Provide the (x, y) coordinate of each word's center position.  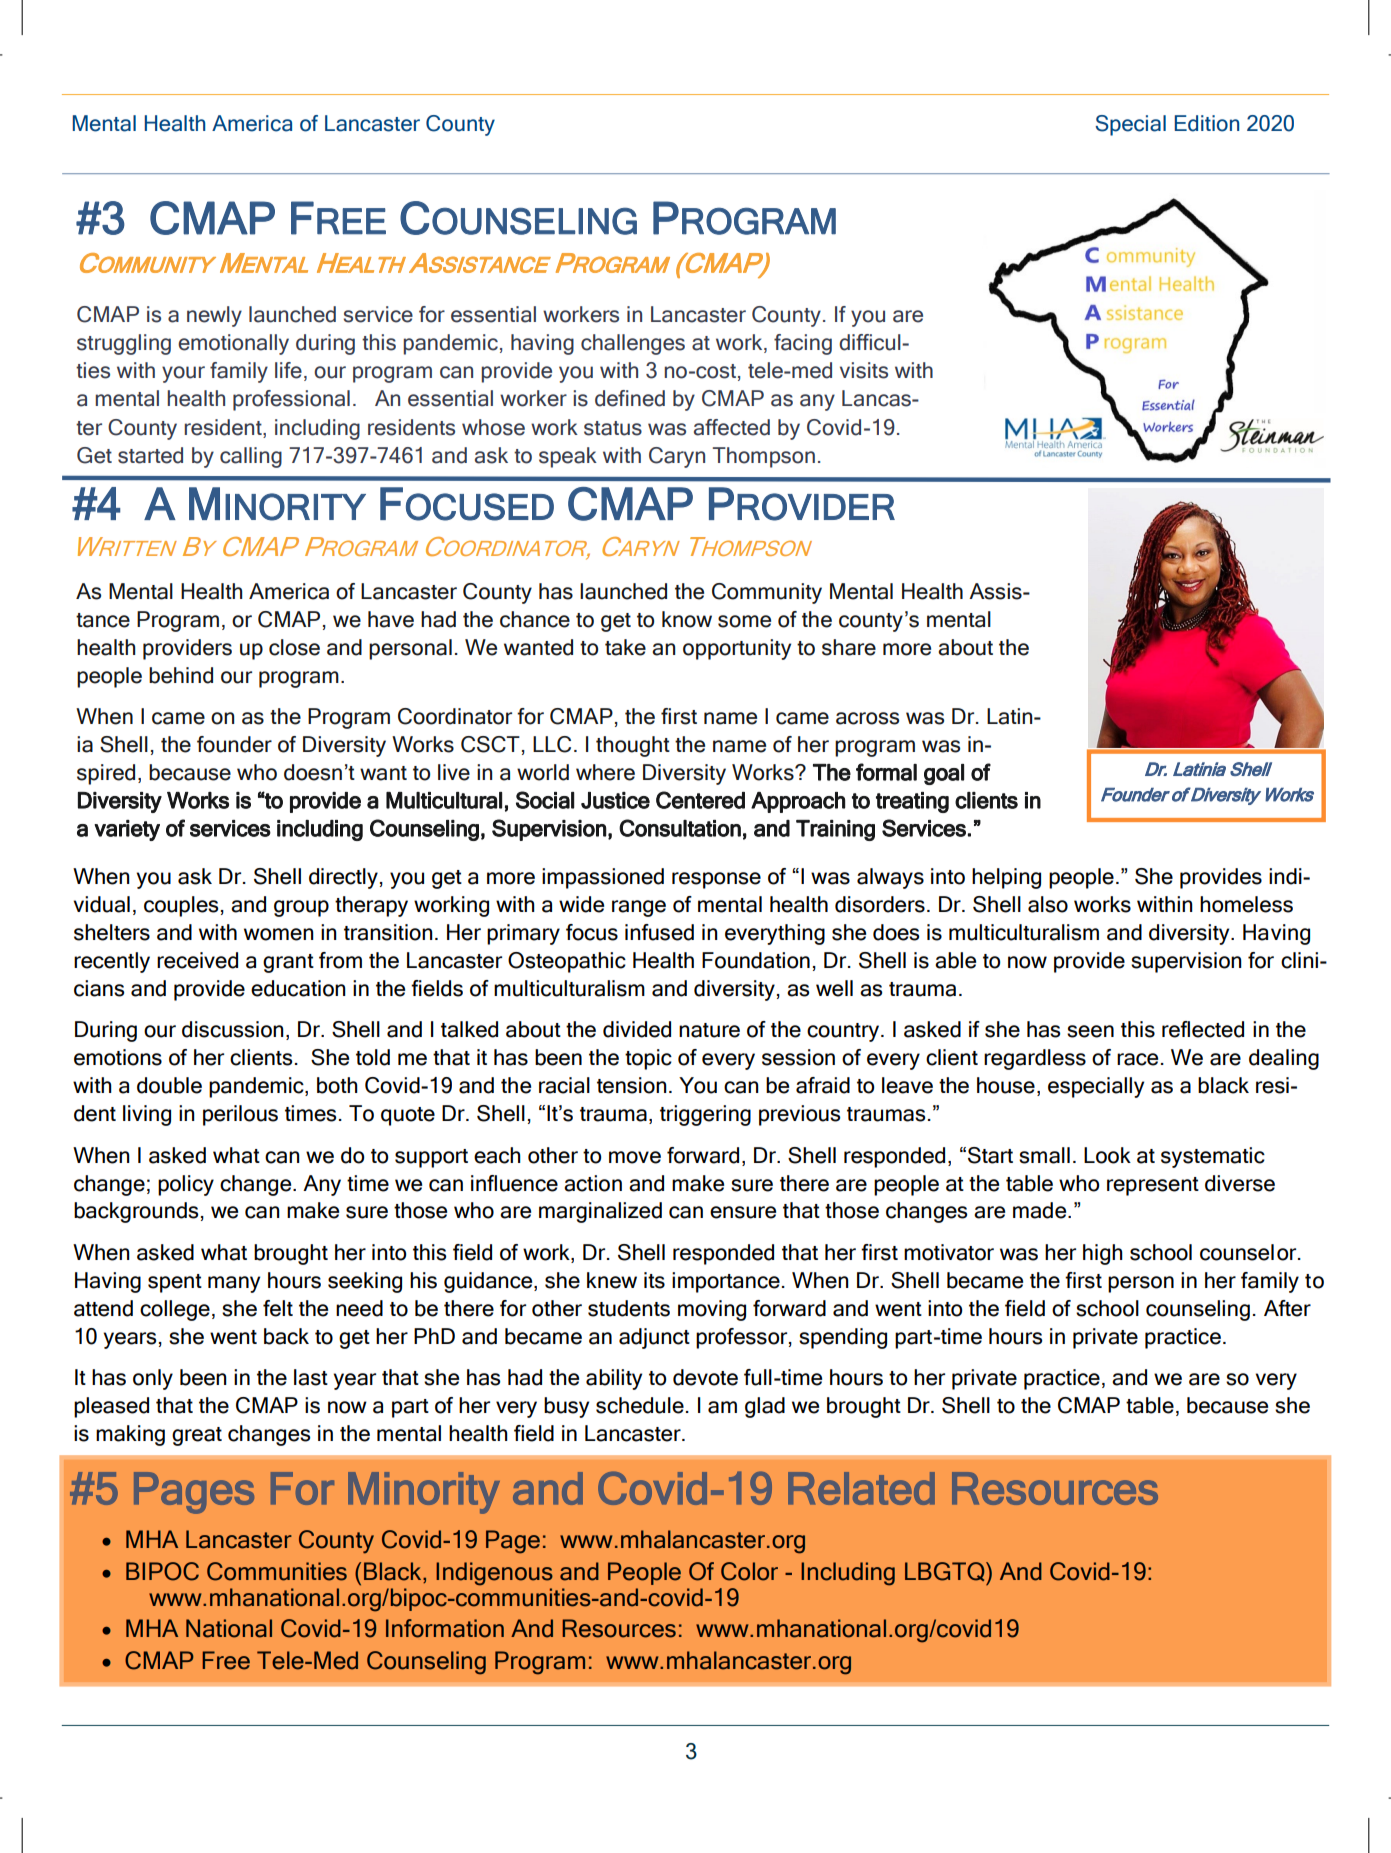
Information (445, 1628)
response (716, 880)
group (301, 908)
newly (214, 316)
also (1048, 904)
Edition (1207, 123)
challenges (633, 344)
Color (749, 1571)
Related (861, 1488)
